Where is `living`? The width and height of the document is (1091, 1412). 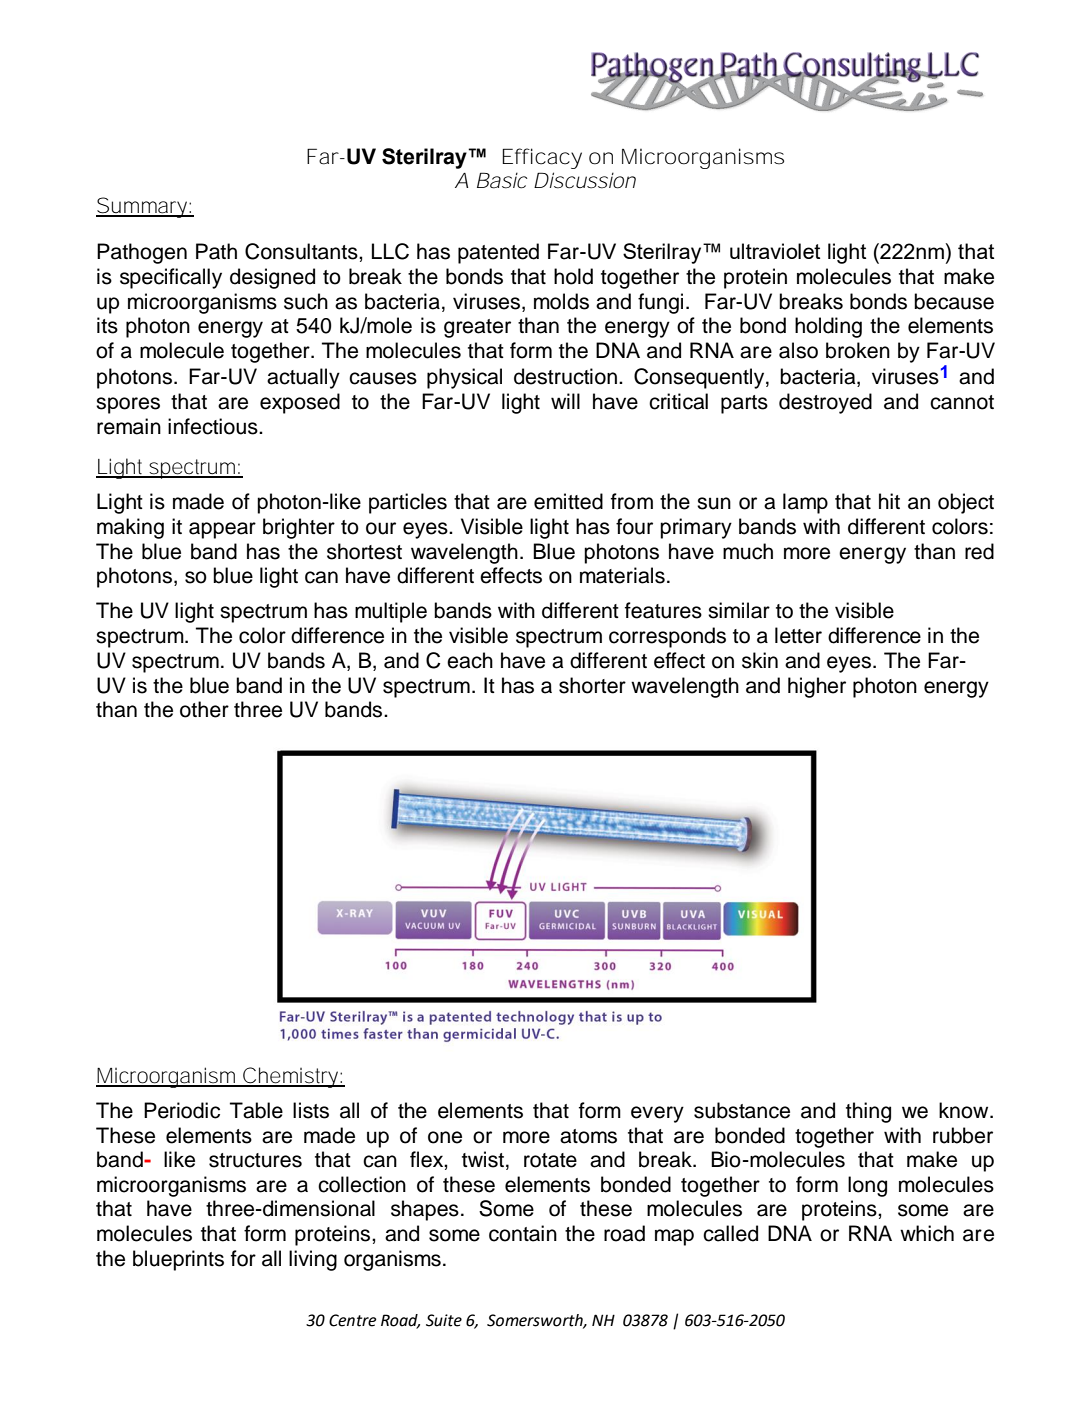 living is located at coordinates (313, 1260).
